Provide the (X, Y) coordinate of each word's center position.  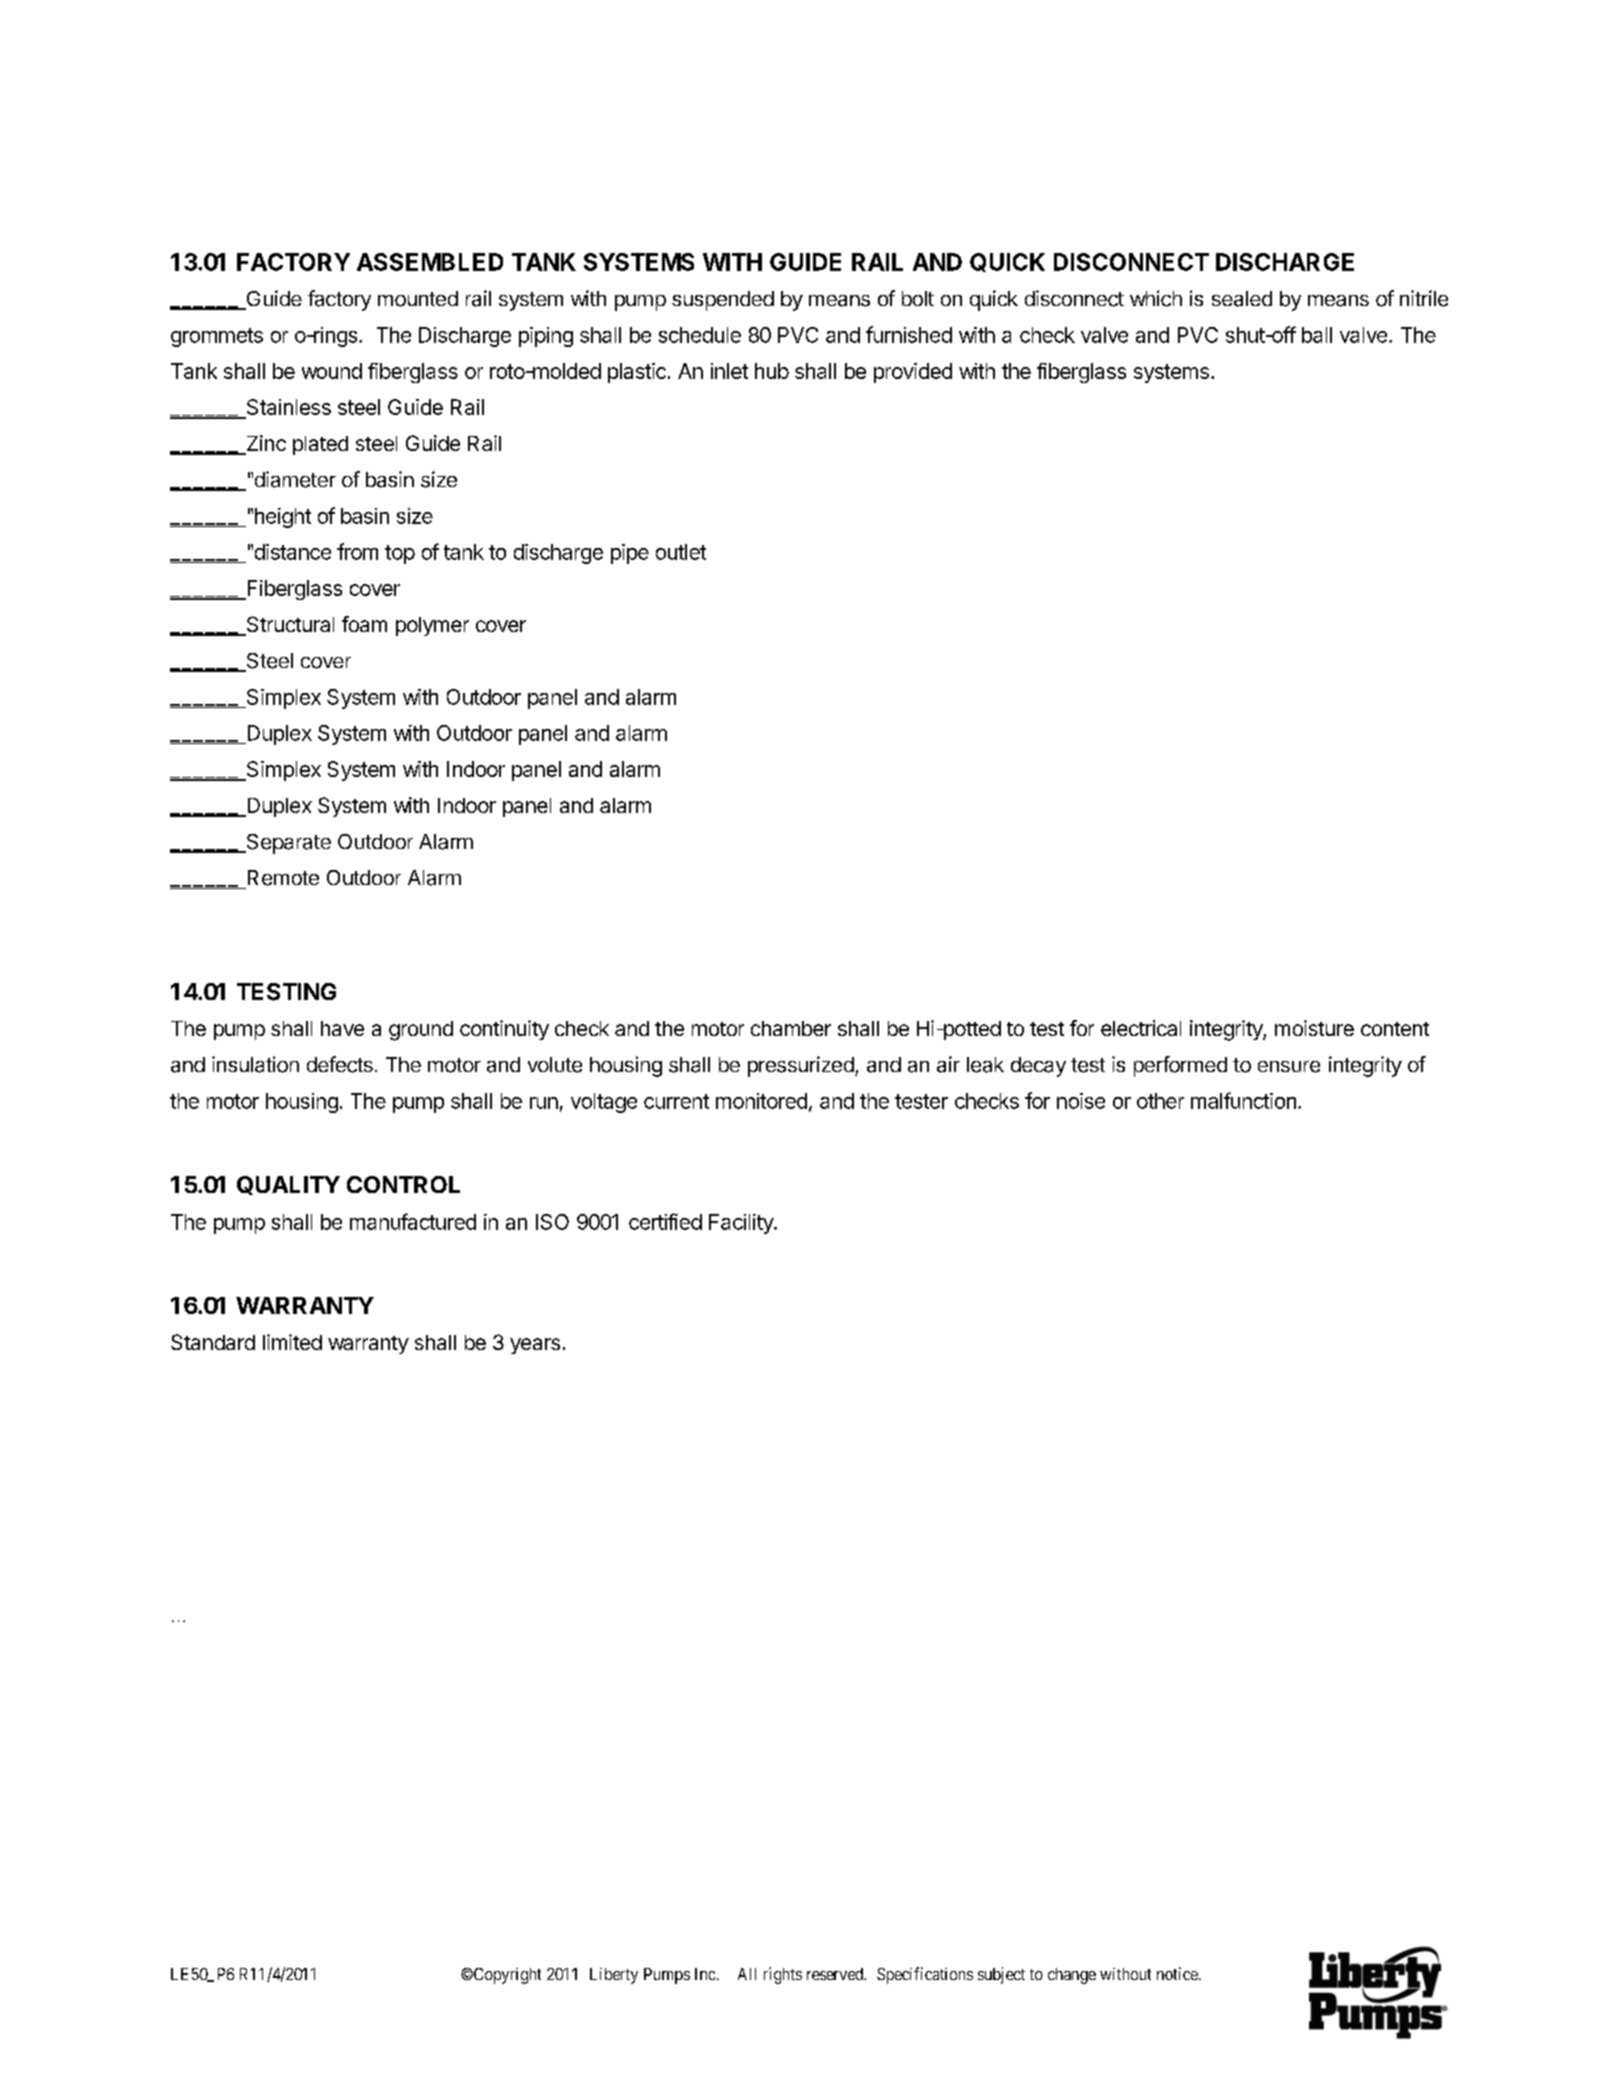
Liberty (614, 1976)
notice (1178, 1973)
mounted (418, 299)
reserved (836, 1974)
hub (772, 371)
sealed (1242, 299)
